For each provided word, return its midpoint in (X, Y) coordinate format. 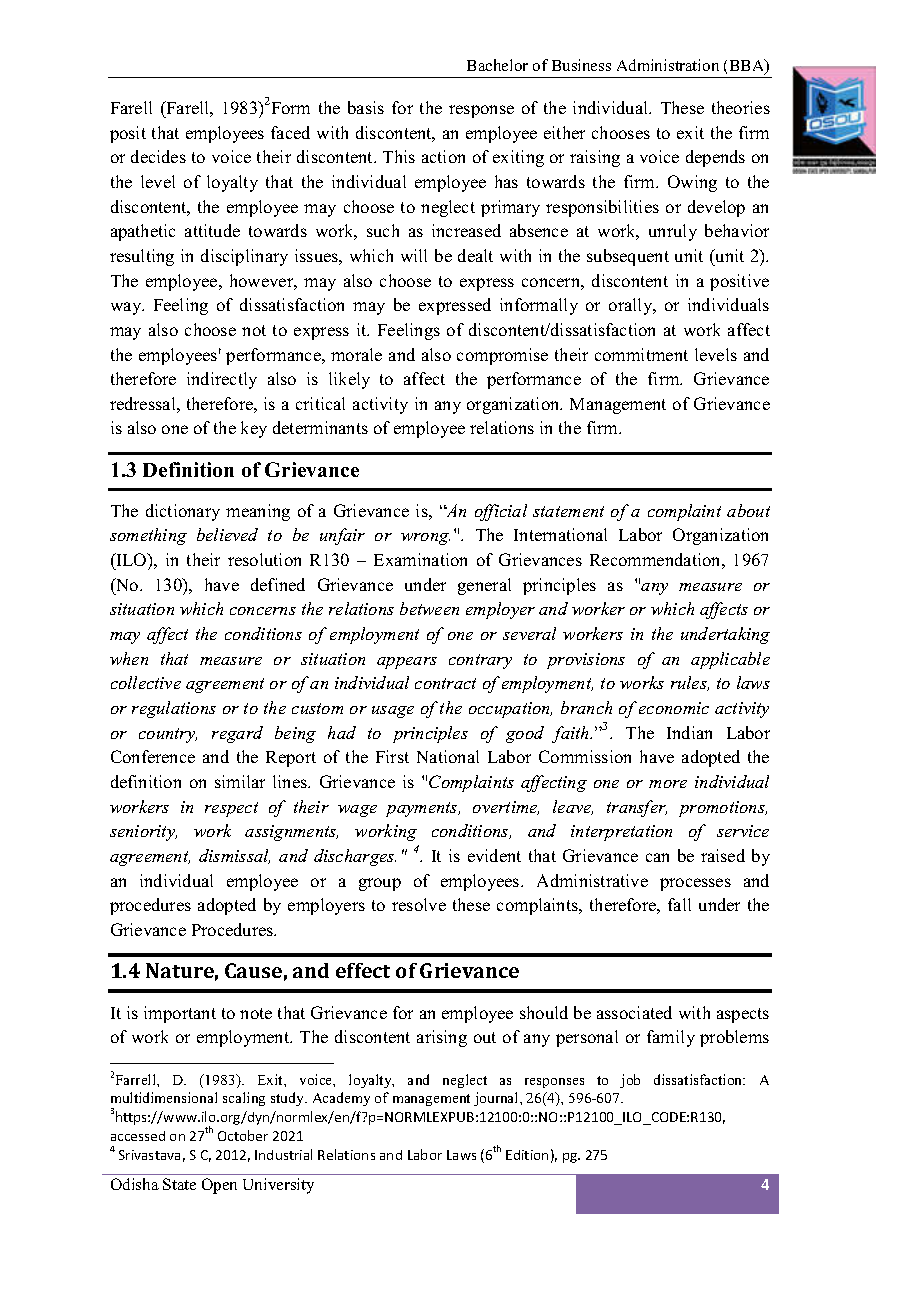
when (129, 658)
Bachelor (497, 65)
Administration (668, 65)
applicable (730, 660)
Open (219, 1186)
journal (497, 1099)
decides (158, 156)
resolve (419, 904)
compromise (502, 356)
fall (679, 904)
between (429, 608)
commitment (641, 354)
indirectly (222, 380)
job (630, 1081)
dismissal (234, 856)
